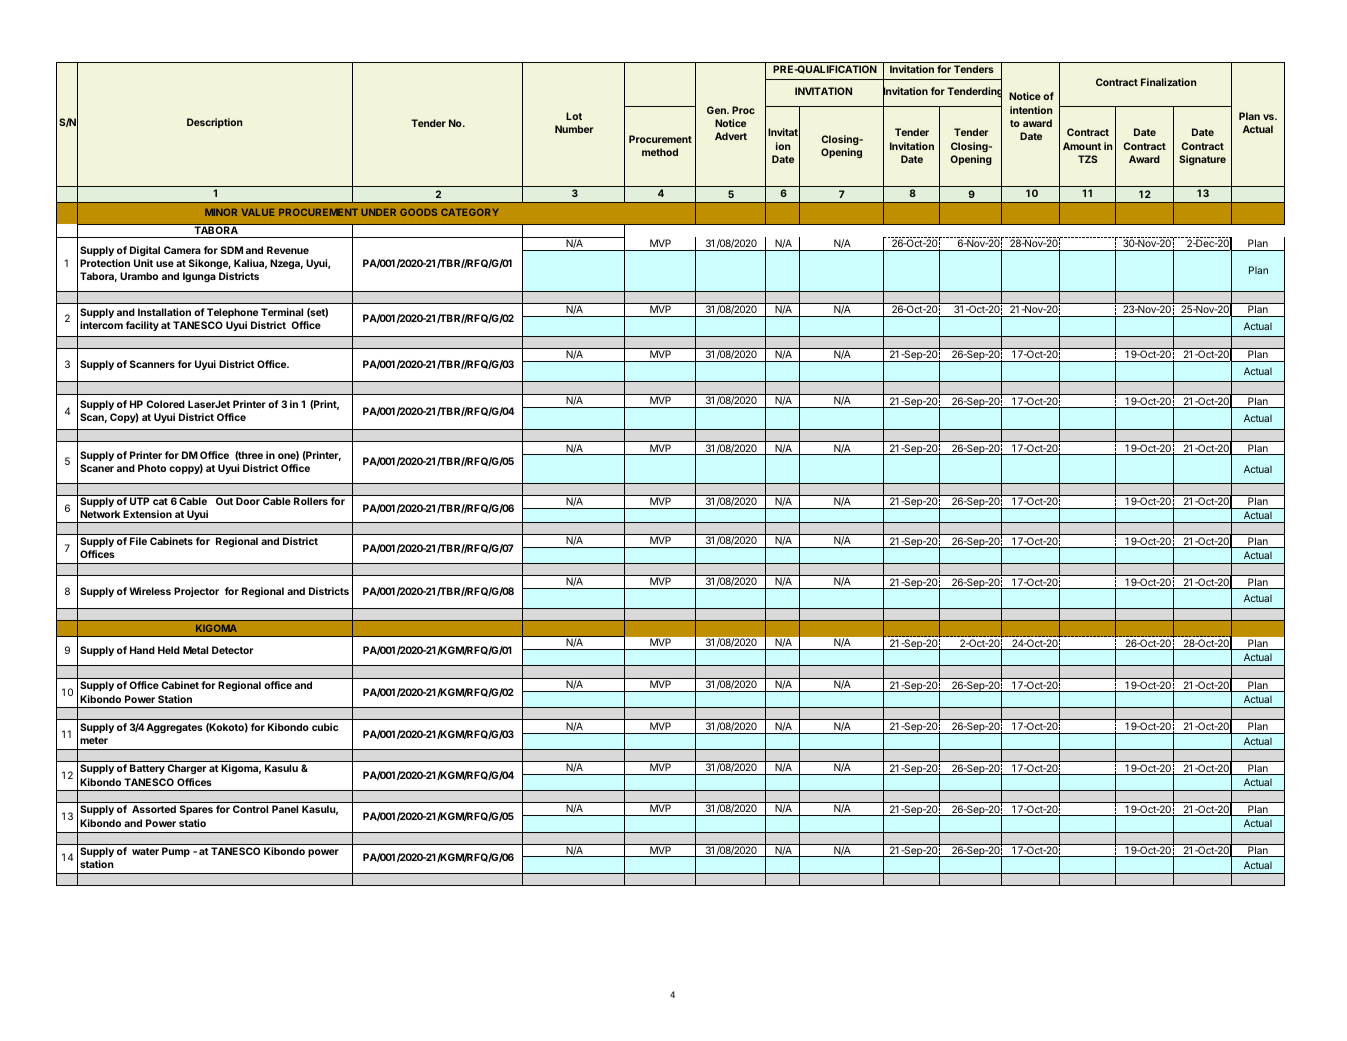 This page has height=1041, width=1347. What do you see at coordinates (285, 809) in the page?
I see `Panel` at bounding box center [285, 809].
